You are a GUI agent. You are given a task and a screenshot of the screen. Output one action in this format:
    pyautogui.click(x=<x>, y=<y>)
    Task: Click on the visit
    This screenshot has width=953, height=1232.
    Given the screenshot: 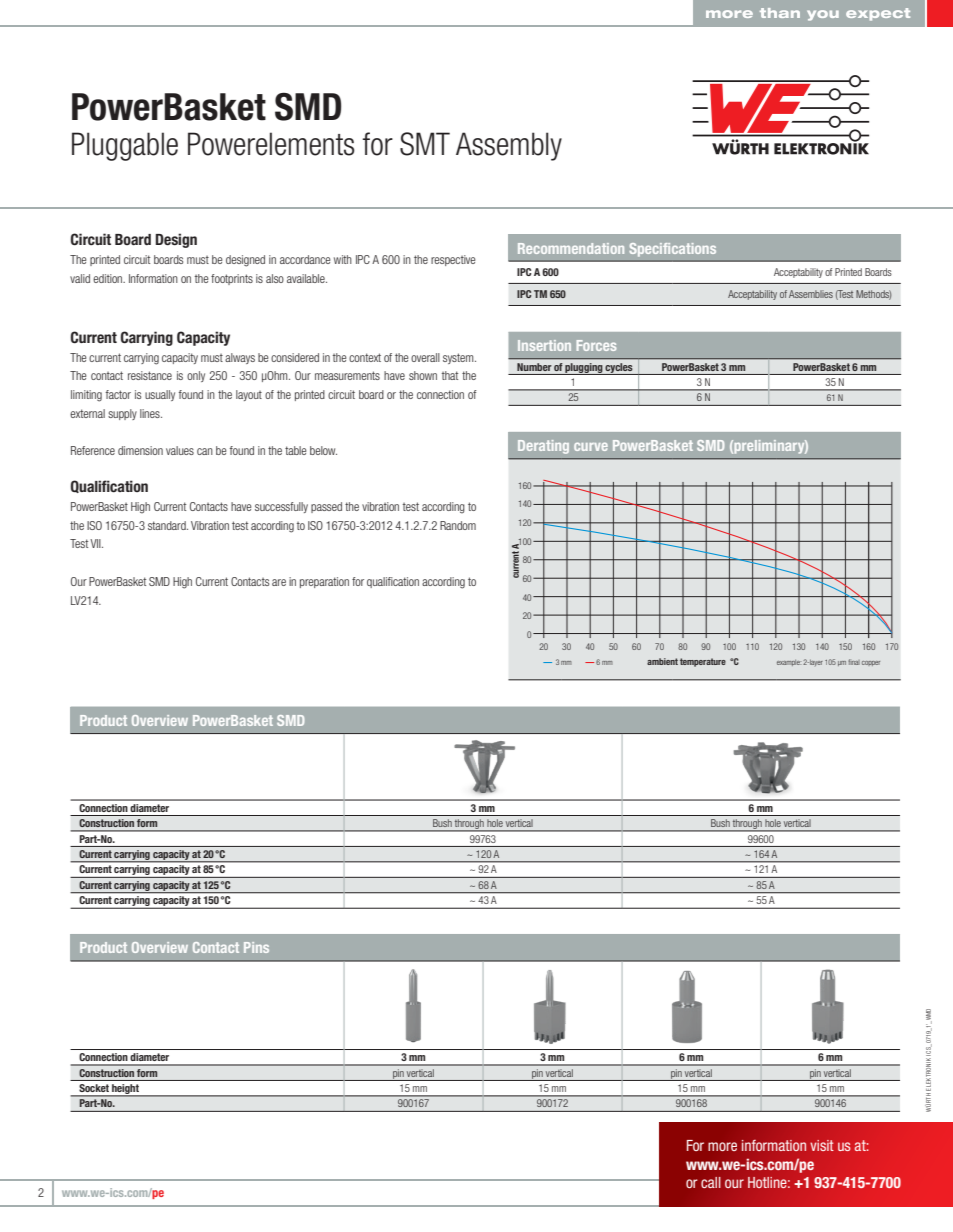 What is the action you would take?
    pyautogui.click(x=822, y=1145)
